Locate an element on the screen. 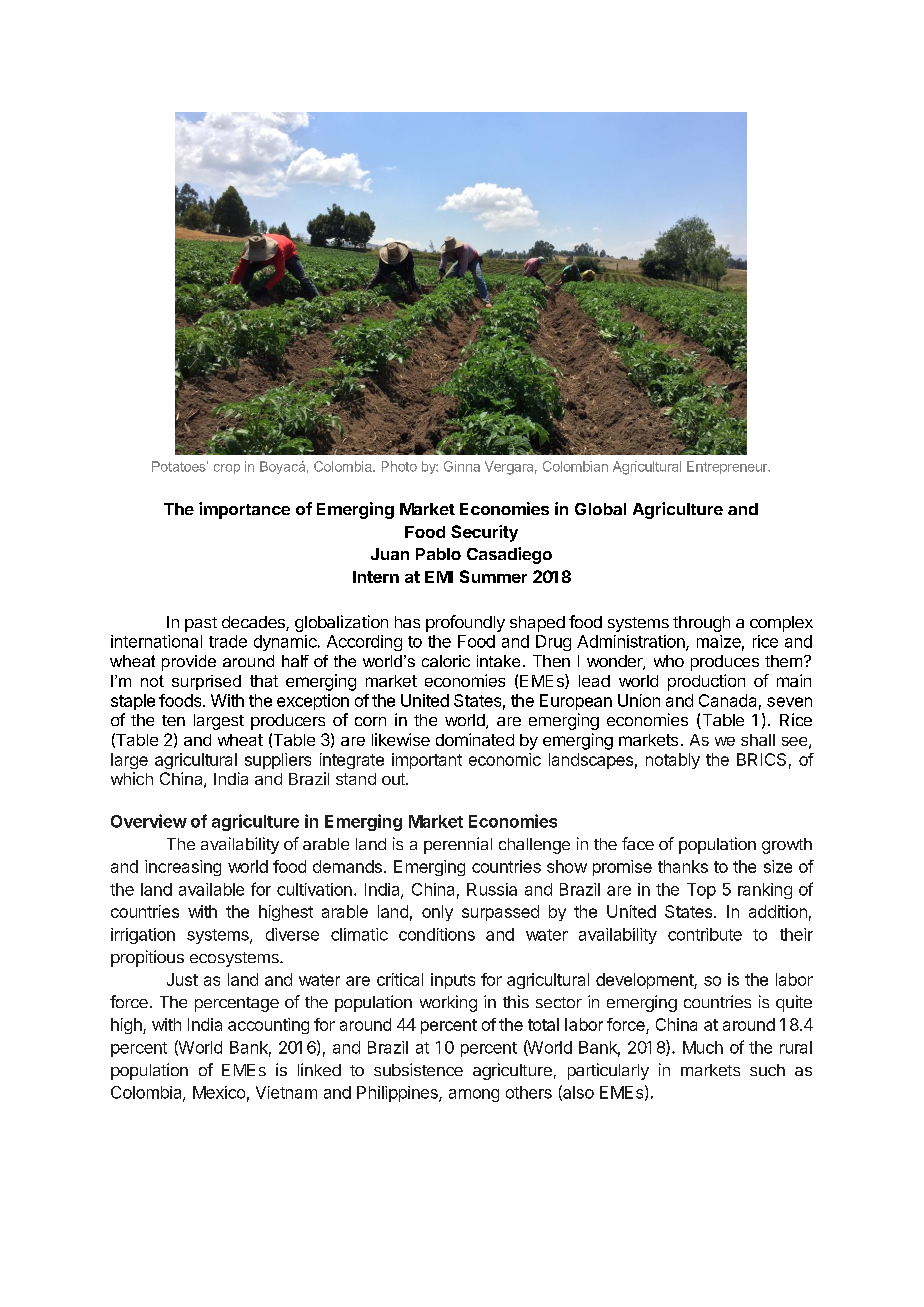  notably is located at coordinates (673, 761).
